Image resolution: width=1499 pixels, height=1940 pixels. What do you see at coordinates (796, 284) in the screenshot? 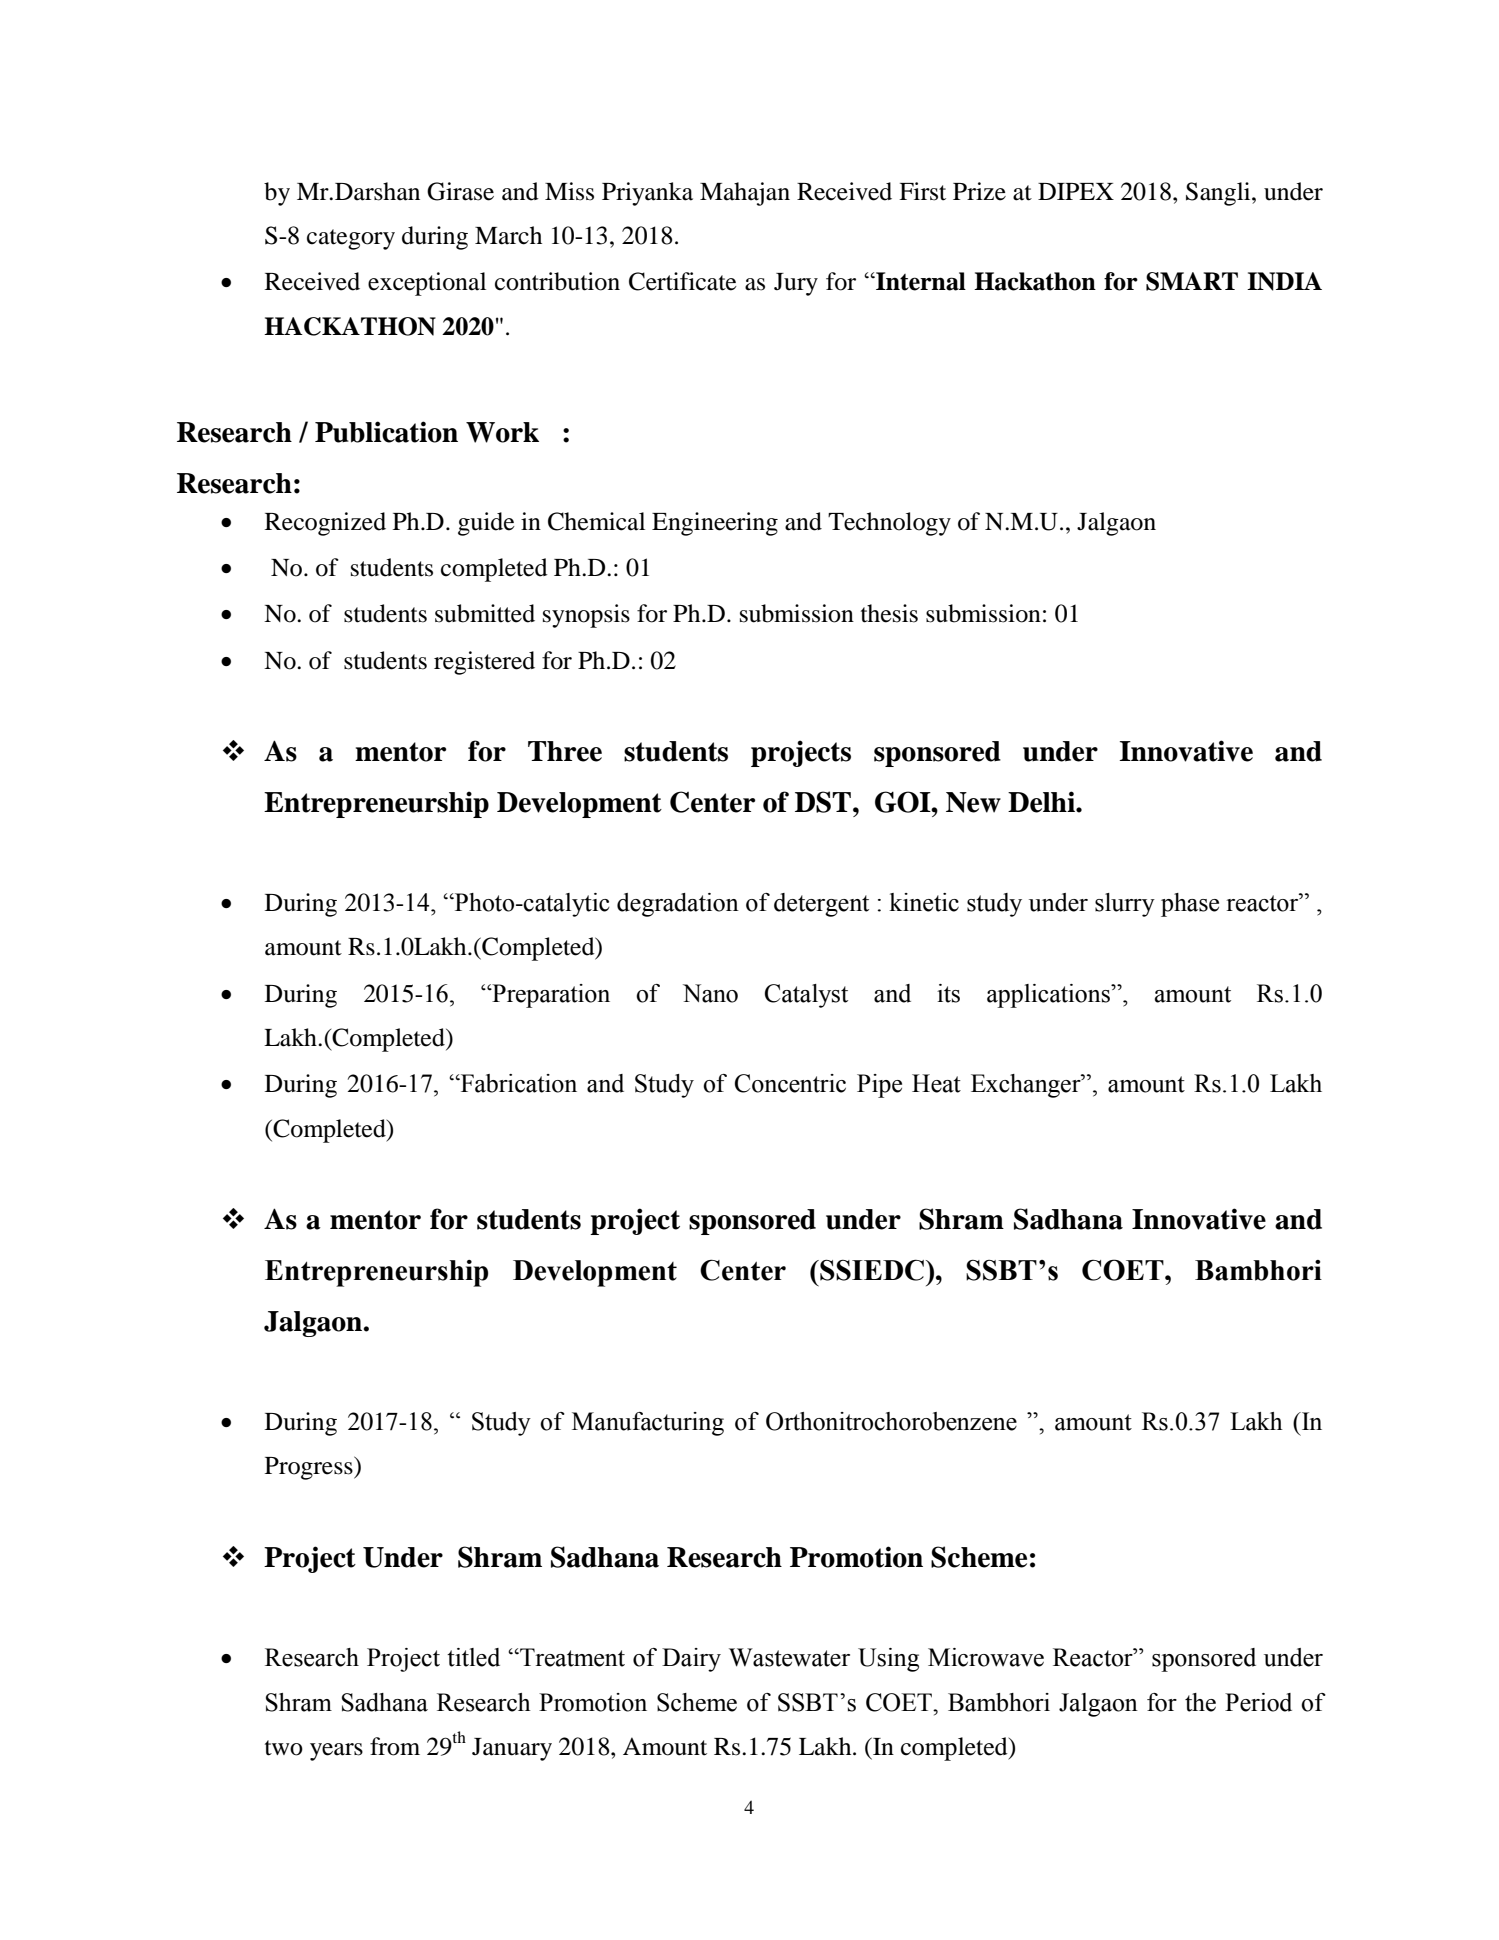
I see `Jury` at bounding box center [796, 284].
